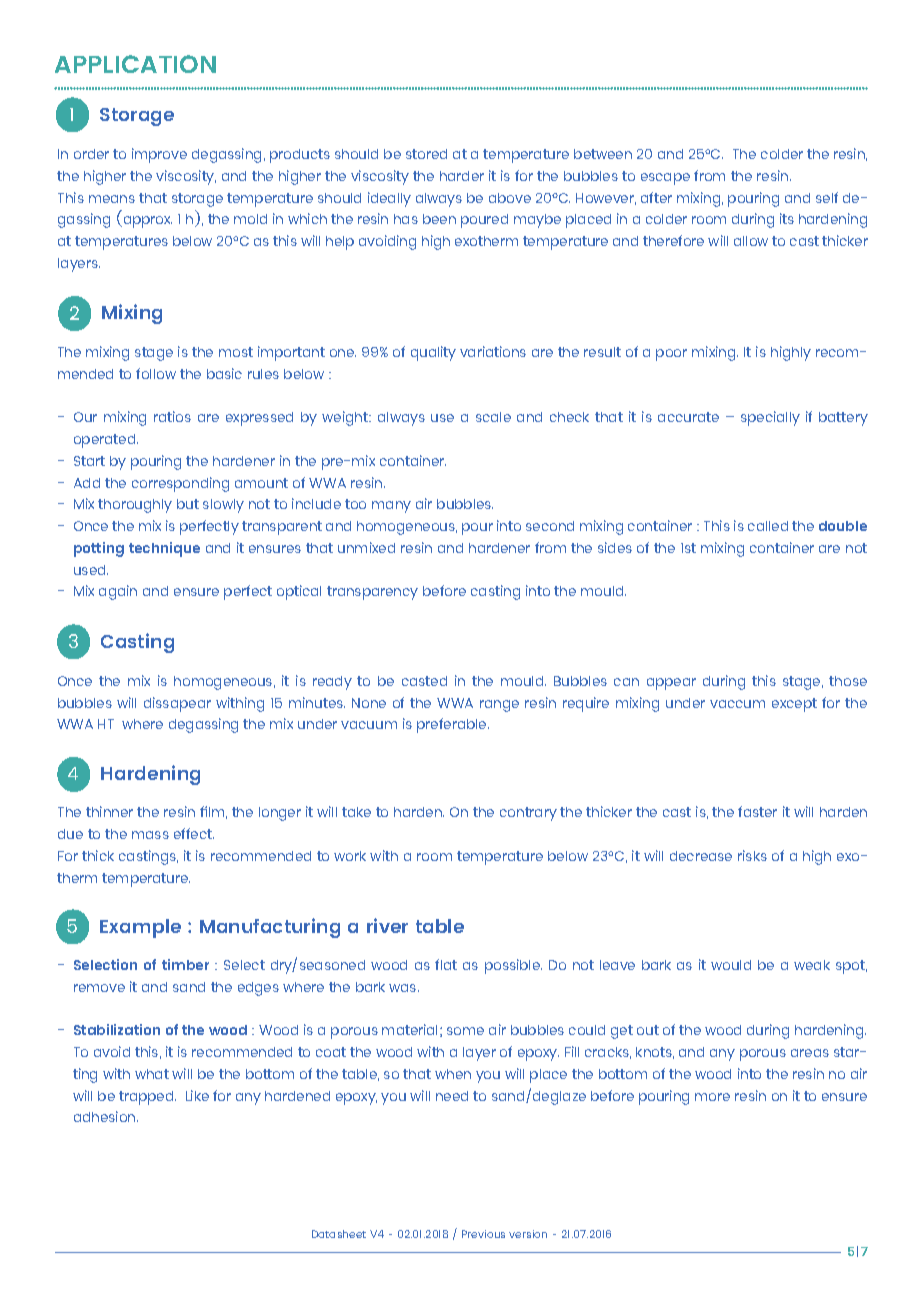  I want to click on scale, so click(493, 417).
